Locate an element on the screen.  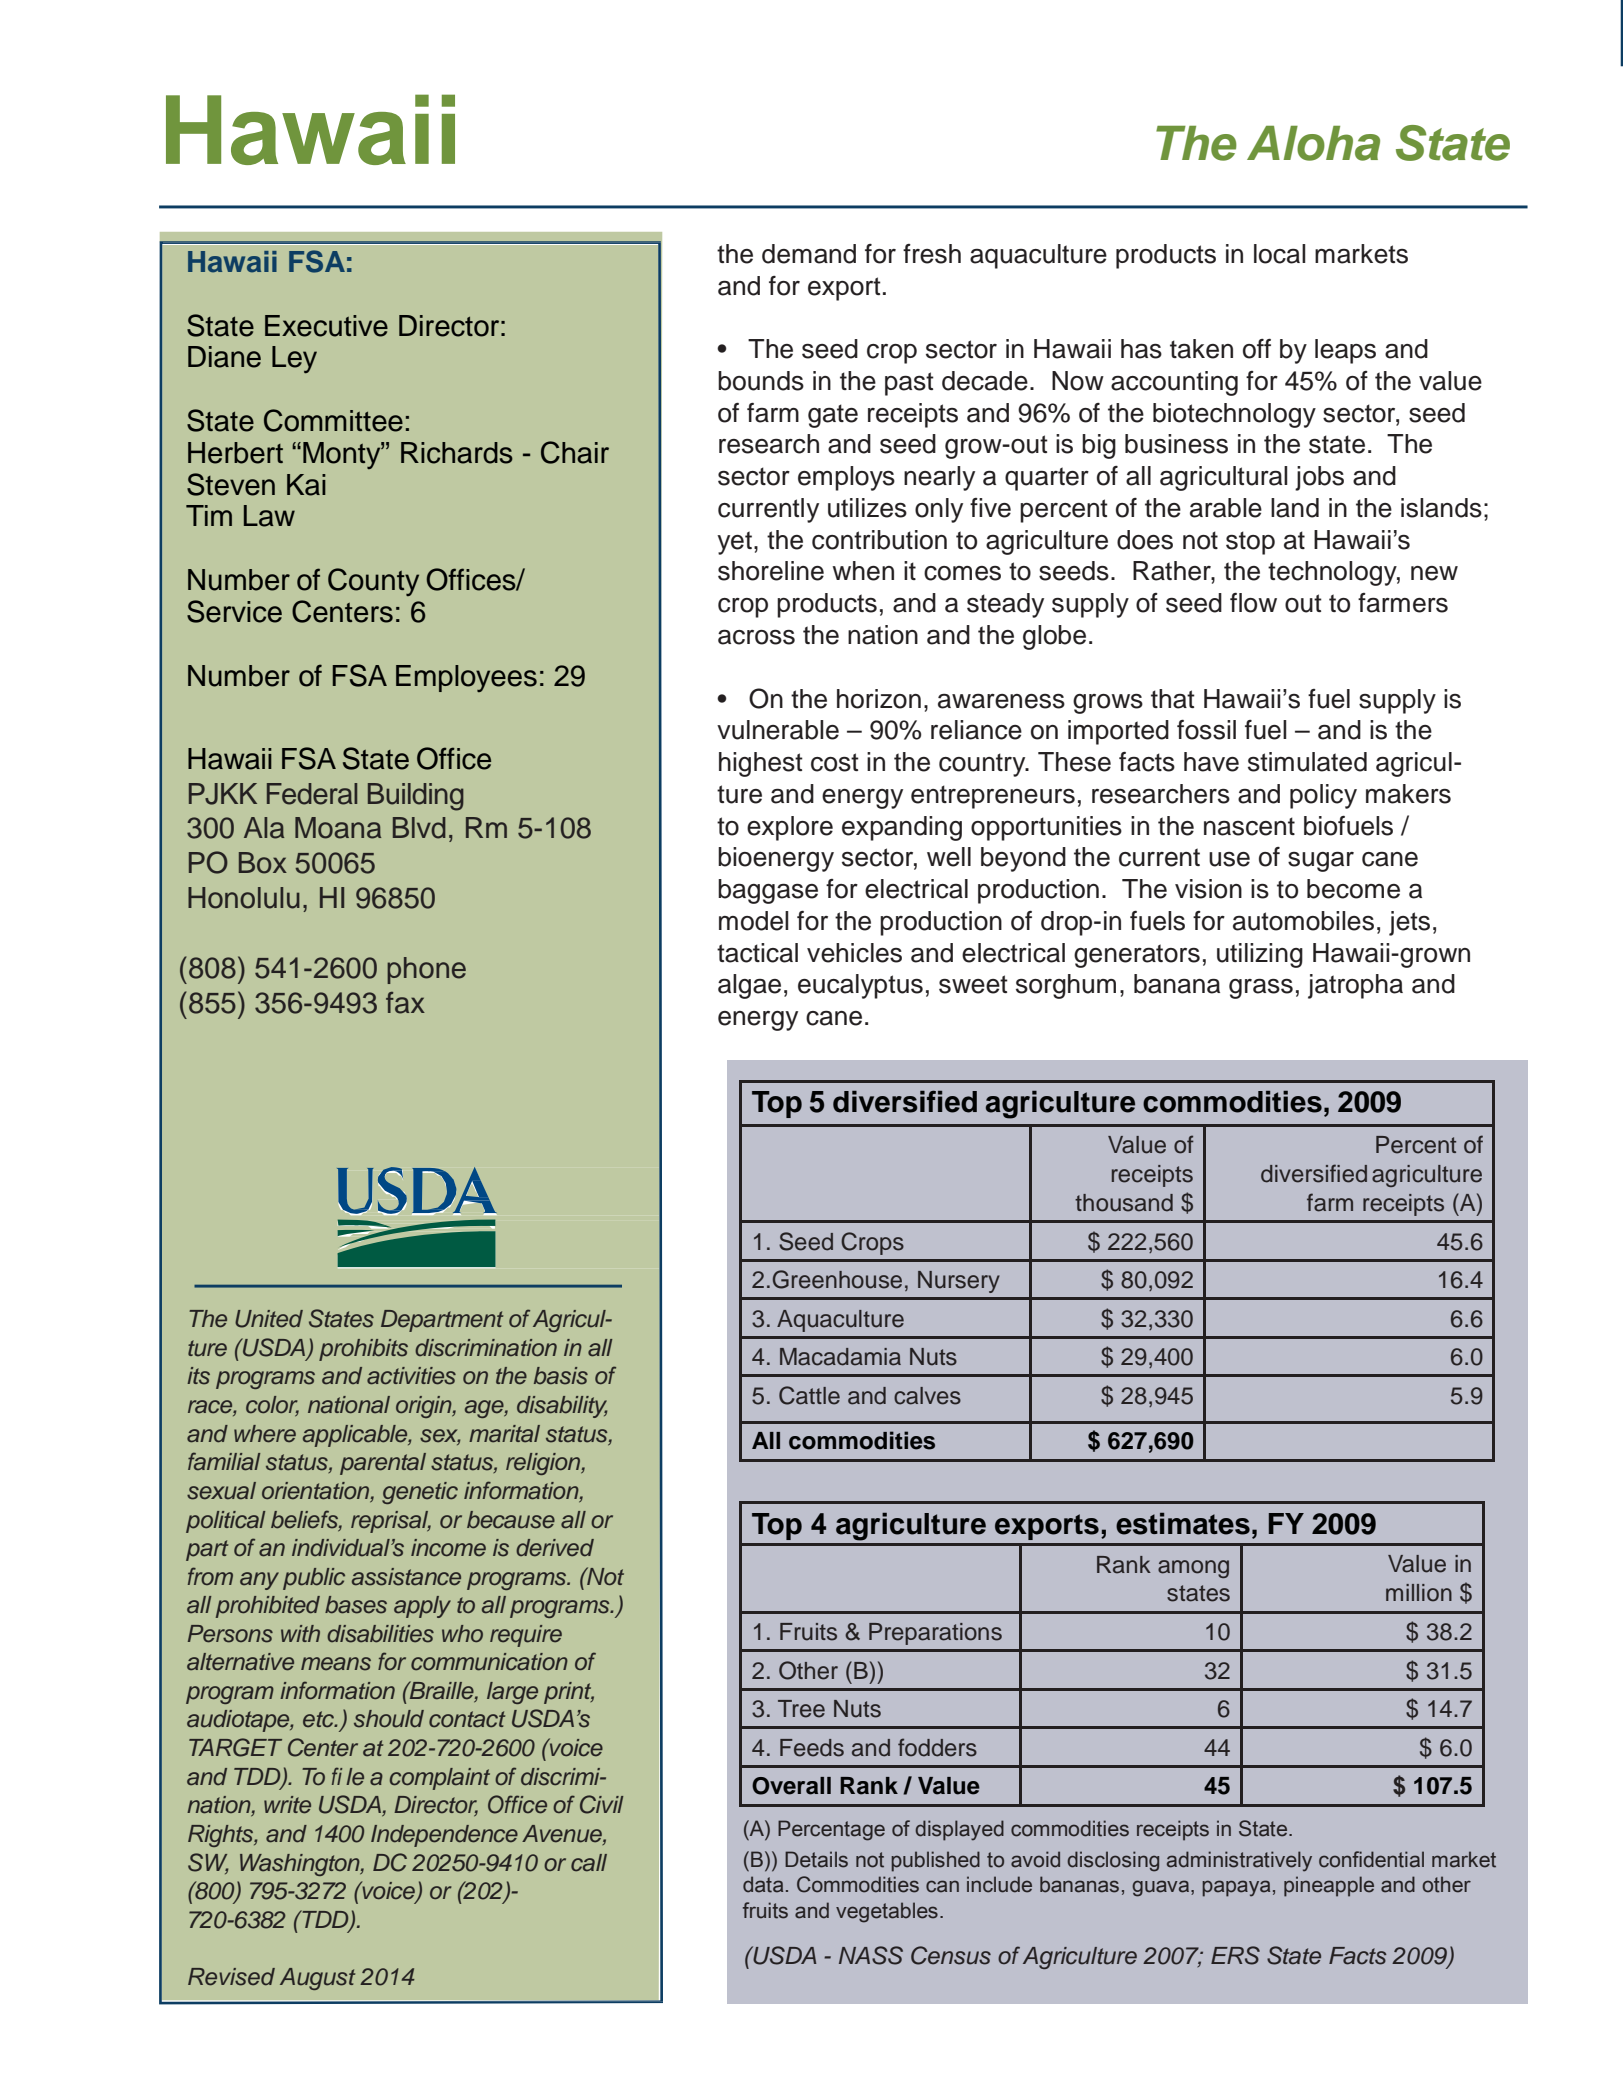
local is located at coordinates (1279, 254).
